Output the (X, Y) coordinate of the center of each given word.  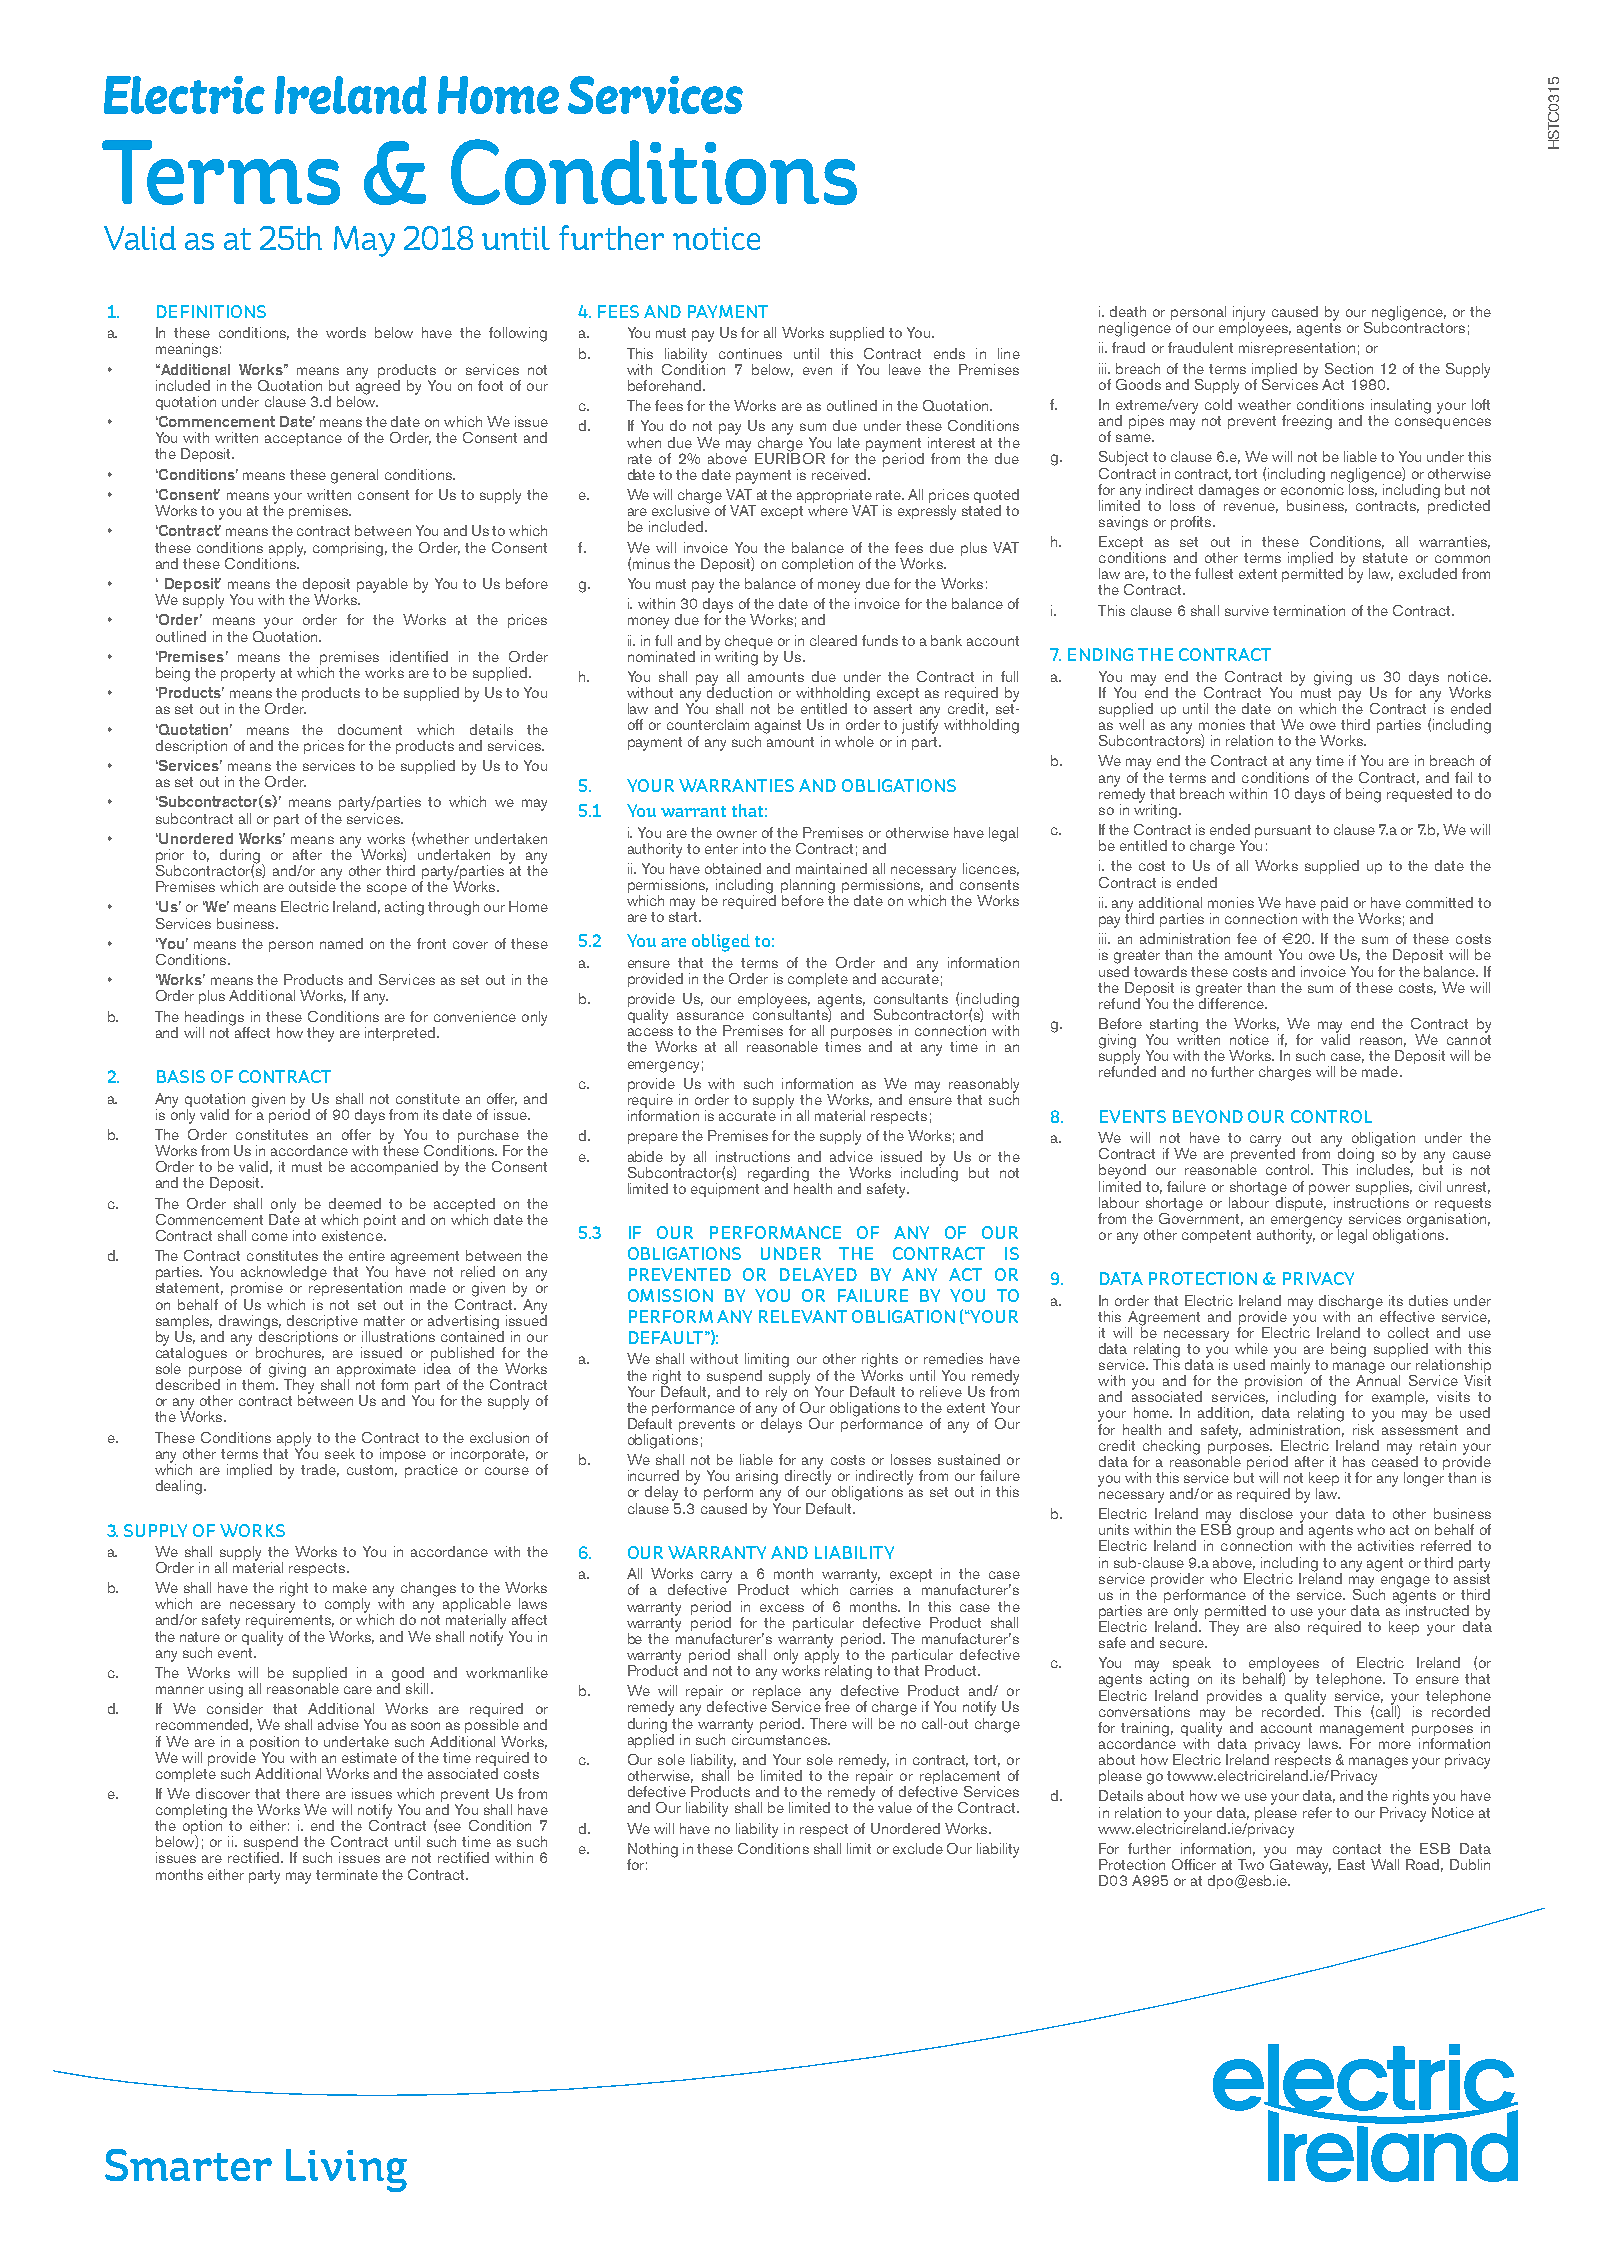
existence (352, 1234)
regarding (778, 1175)
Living (346, 2170)
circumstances (780, 1738)
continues (750, 353)
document (370, 729)
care (358, 1690)
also (1287, 1626)
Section (1349, 368)
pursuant (1283, 831)
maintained (831, 868)
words (346, 332)
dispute (1299, 1202)
